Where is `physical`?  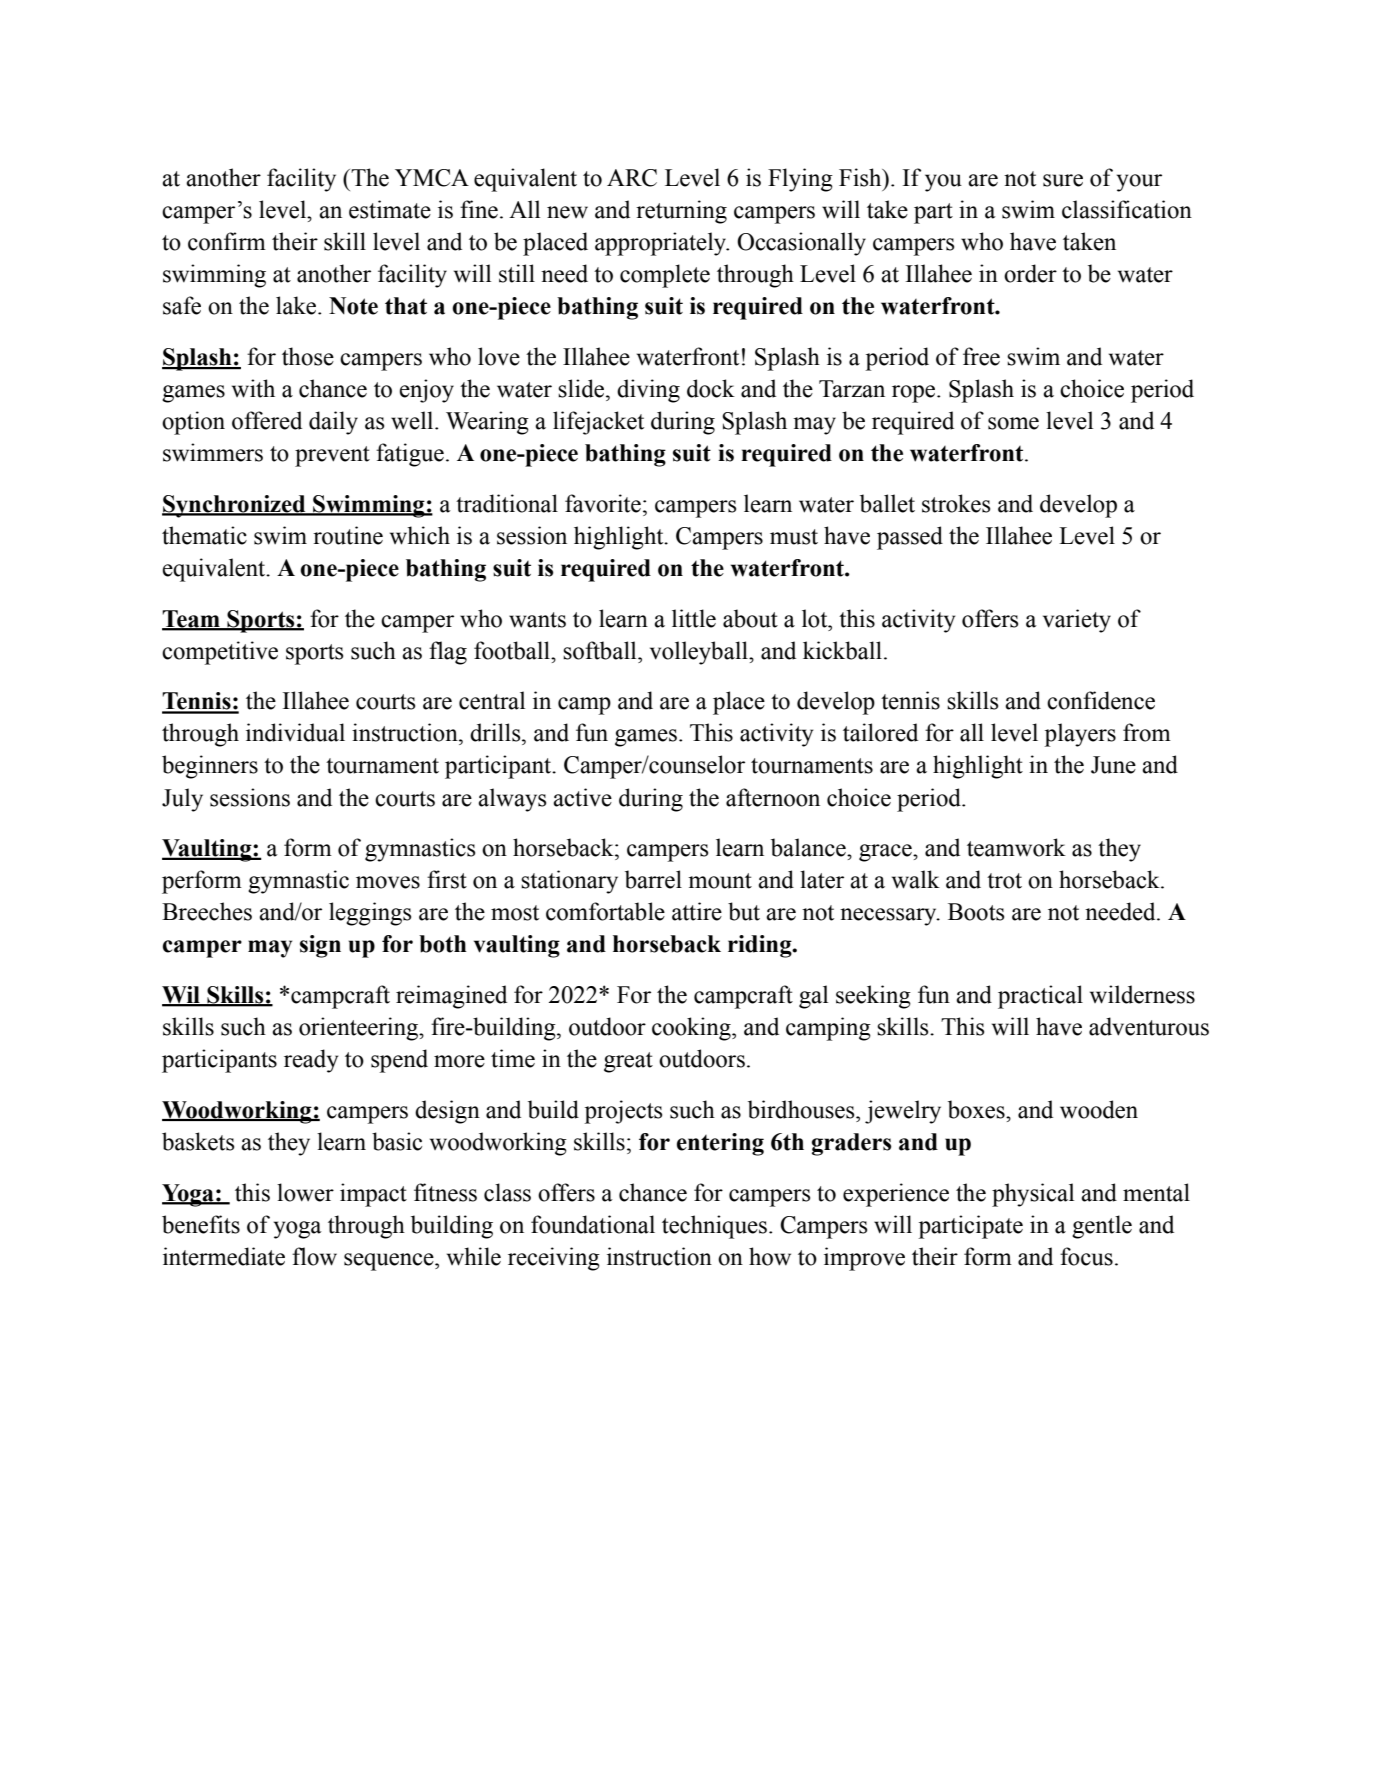 physical is located at coordinates (1033, 1195).
